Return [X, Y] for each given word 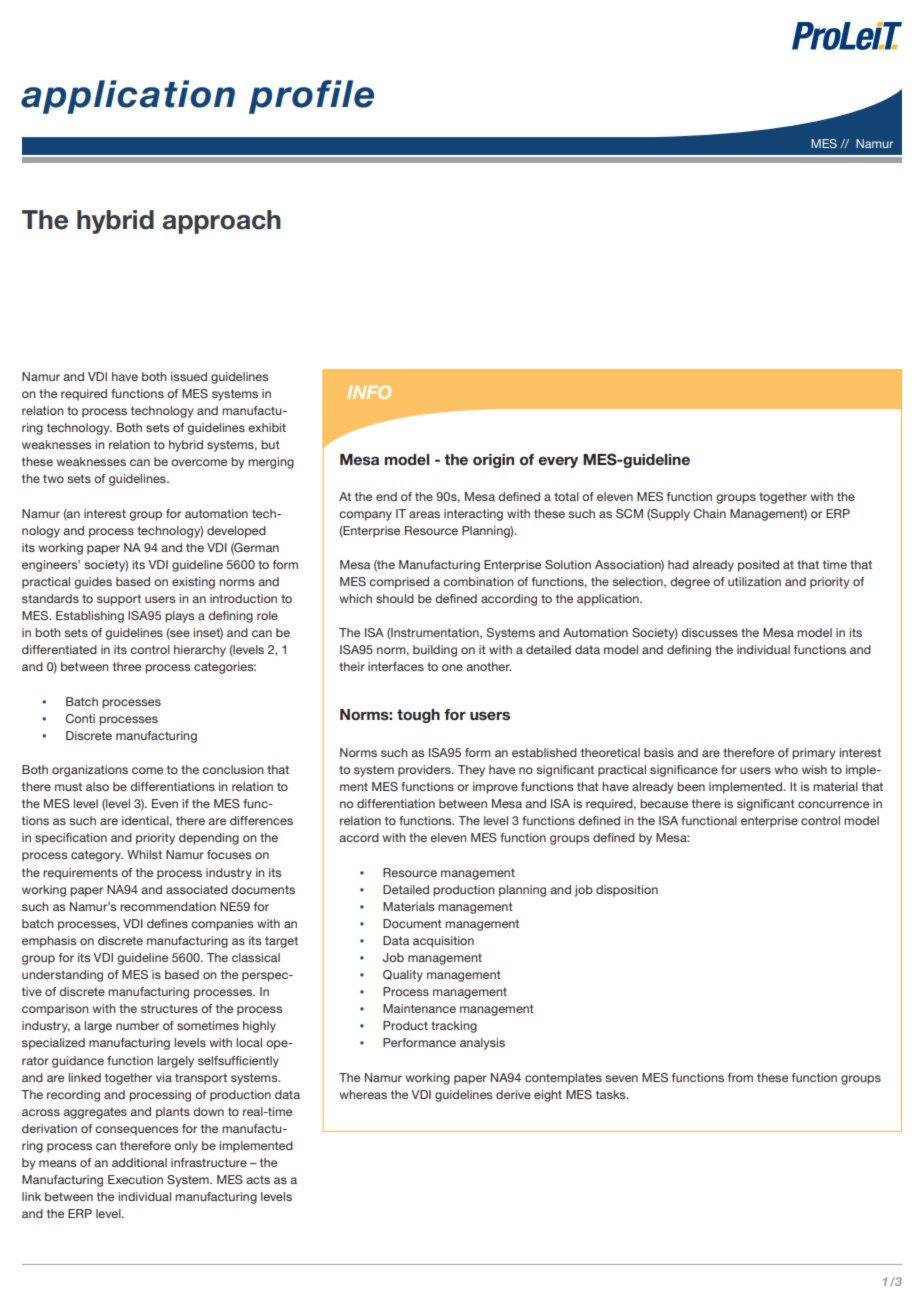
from [740, 1077]
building [435, 651]
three [127, 666]
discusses [709, 632]
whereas [363, 1094]
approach [222, 222]
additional [139, 1162]
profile [311, 97]
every [558, 462]
